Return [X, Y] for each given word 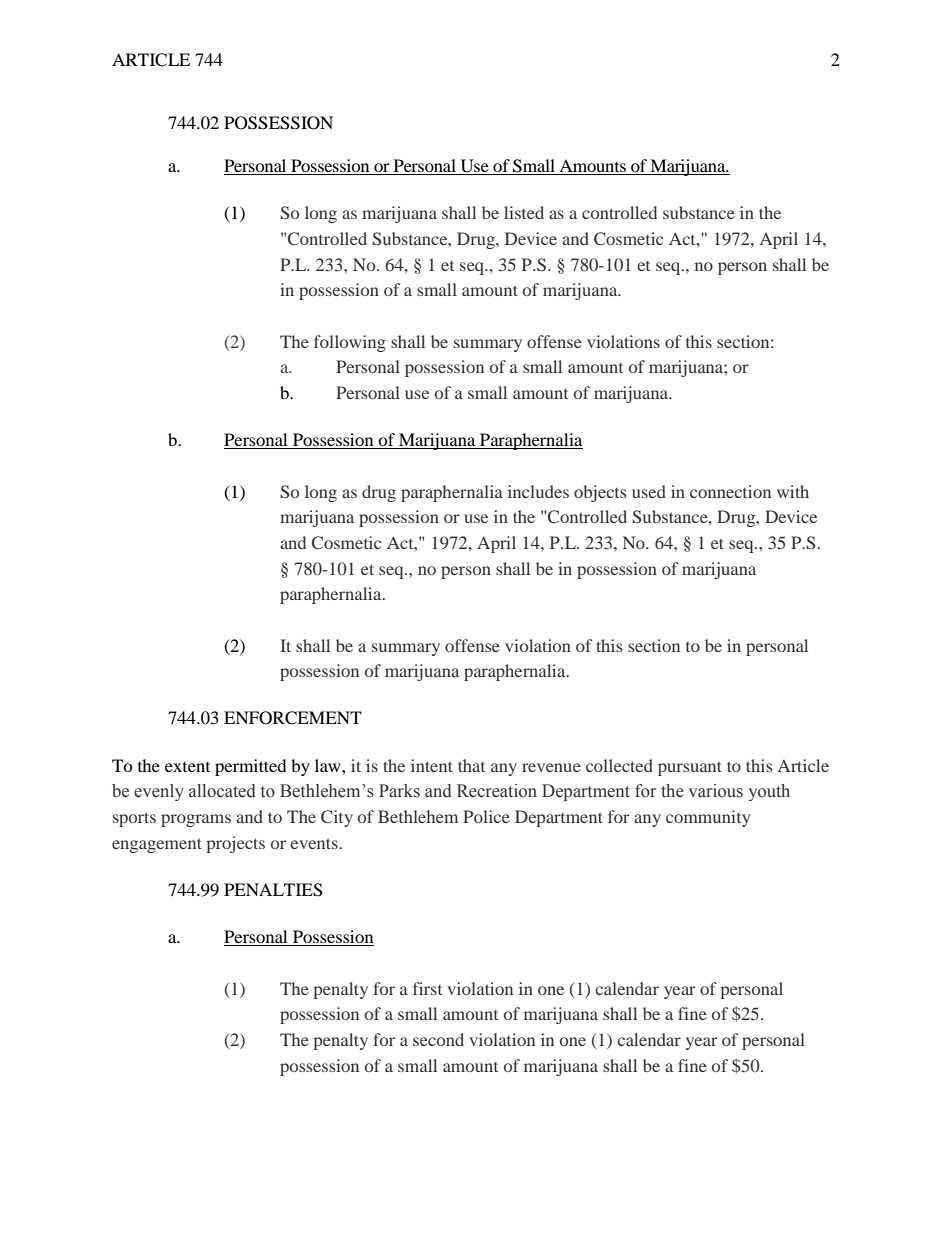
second [438, 1039]
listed [524, 212]
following [350, 343]
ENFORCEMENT [293, 718]
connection [730, 491]
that [471, 765]
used [649, 491]
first [427, 988]
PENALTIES [273, 890]
